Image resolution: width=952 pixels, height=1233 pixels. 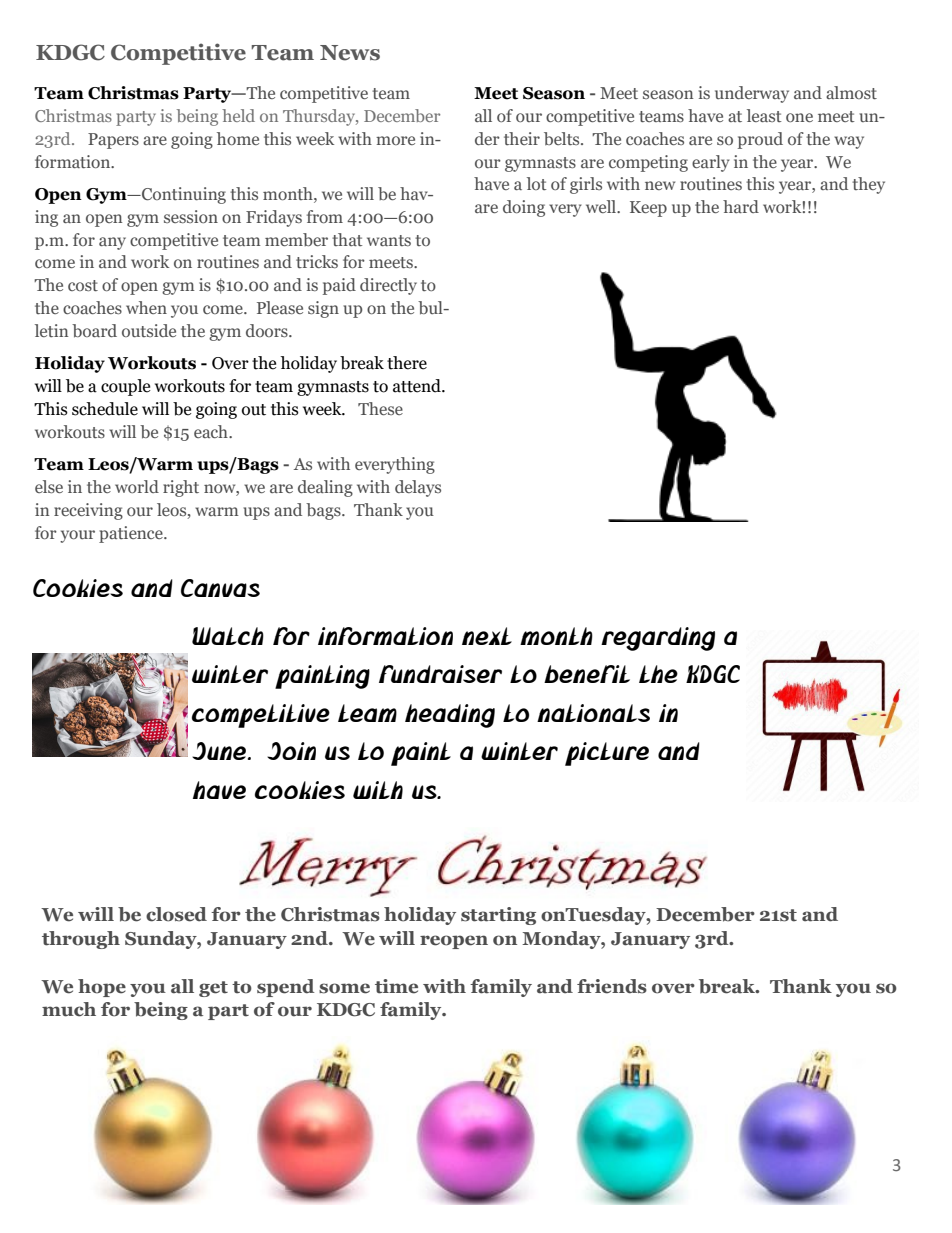 What do you see at coordinates (418, 488) in the screenshot?
I see `delays` at bounding box center [418, 488].
